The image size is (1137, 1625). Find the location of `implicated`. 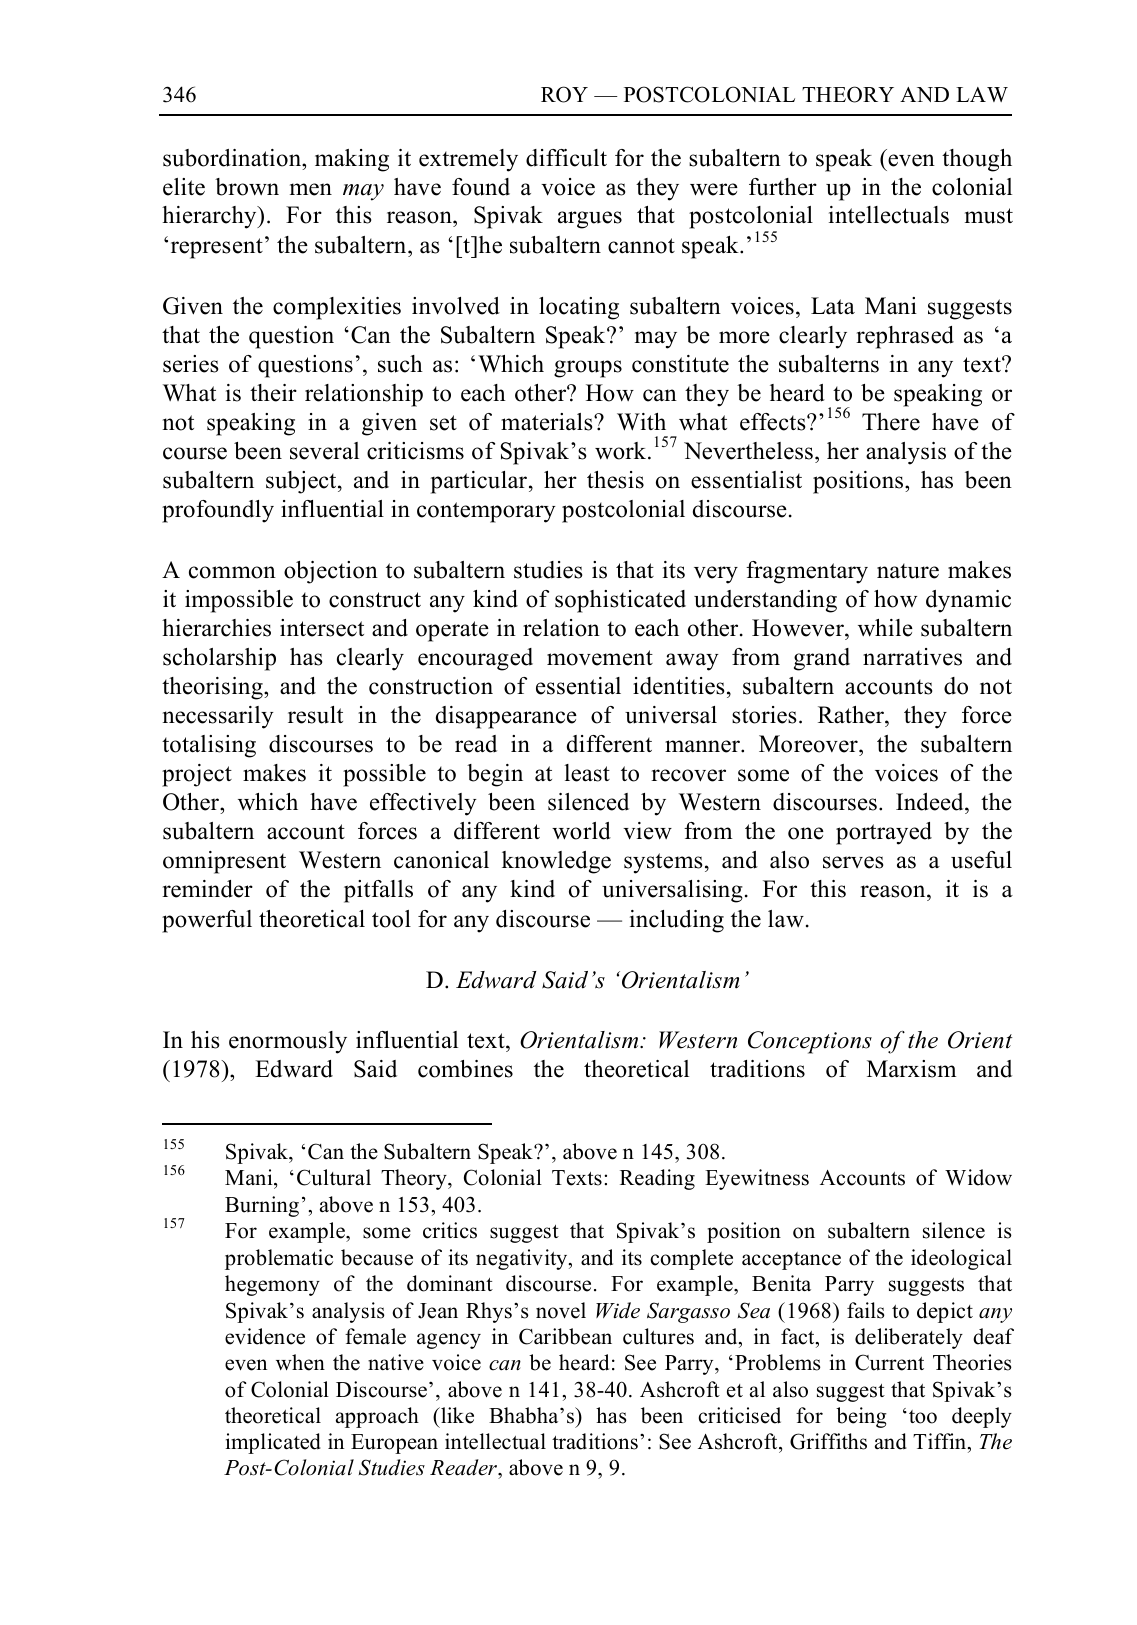

implicated is located at coordinates (273, 1443).
